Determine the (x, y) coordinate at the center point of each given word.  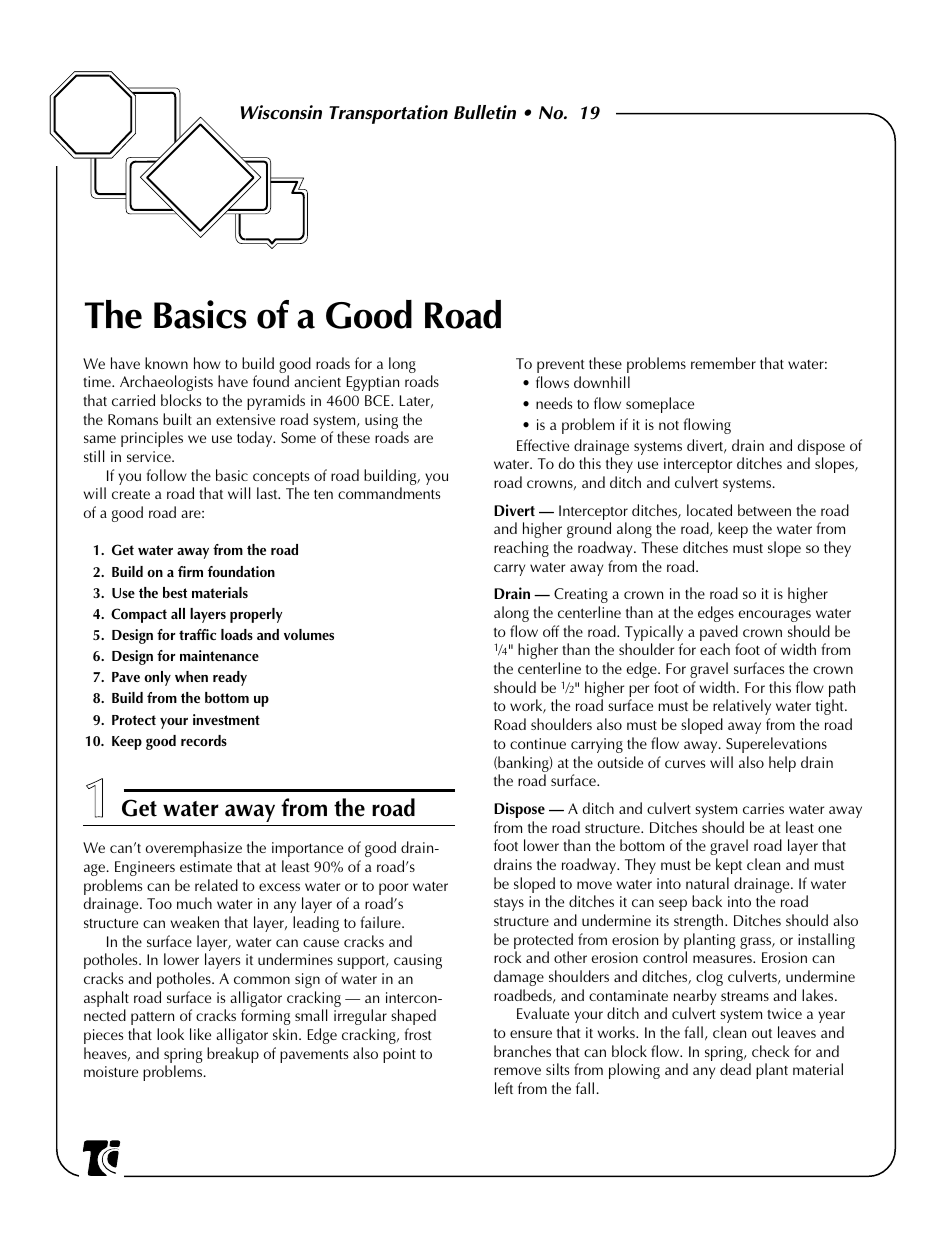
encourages (774, 616)
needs (554, 403)
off (551, 631)
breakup (233, 1055)
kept (729, 866)
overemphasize (194, 849)
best (175, 592)
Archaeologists (166, 383)
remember (723, 363)
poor (393, 890)
